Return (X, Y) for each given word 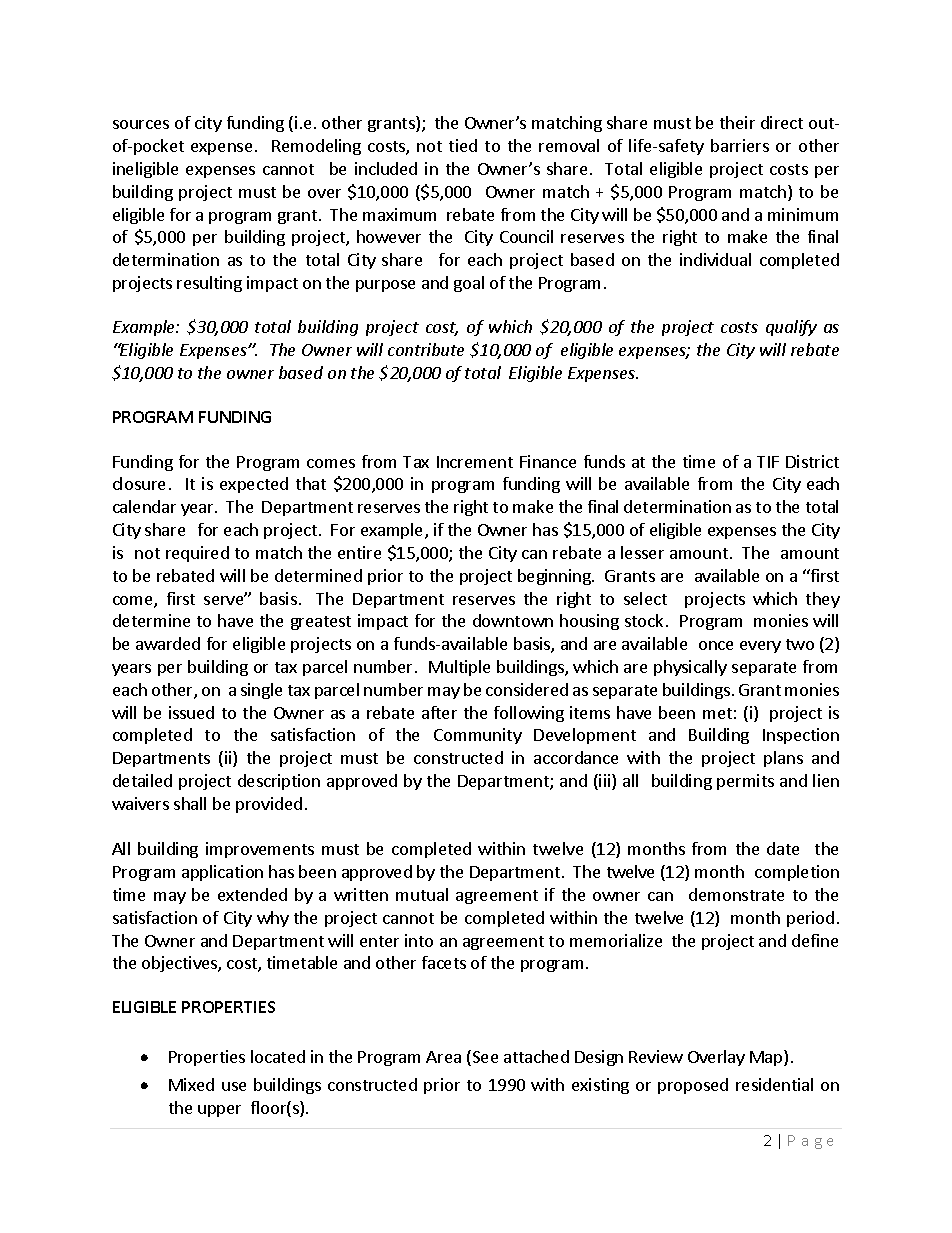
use (234, 1086)
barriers (740, 145)
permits (745, 782)
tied (463, 145)
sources (141, 124)
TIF (768, 462)
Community (478, 736)
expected (254, 485)
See (485, 1057)
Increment (475, 462)
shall (190, 803)
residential (774, 1084)
